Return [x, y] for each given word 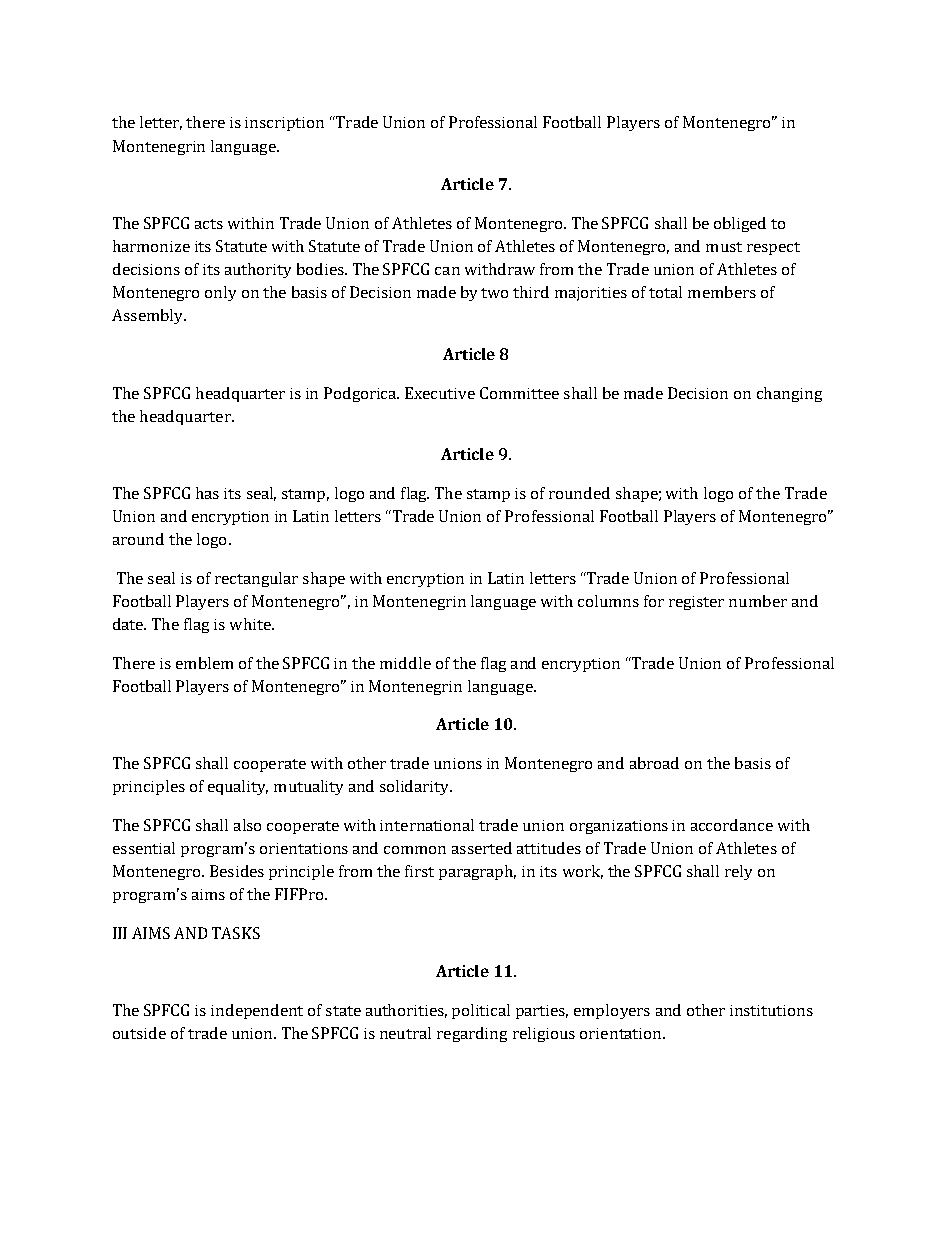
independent [257, 1011]
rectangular [256, 579]
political [481, 1011]
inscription [284, 124]
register [696, 603]
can [447, 271]
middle [405, 663]
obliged [740, 224]
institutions [771, 1010]
